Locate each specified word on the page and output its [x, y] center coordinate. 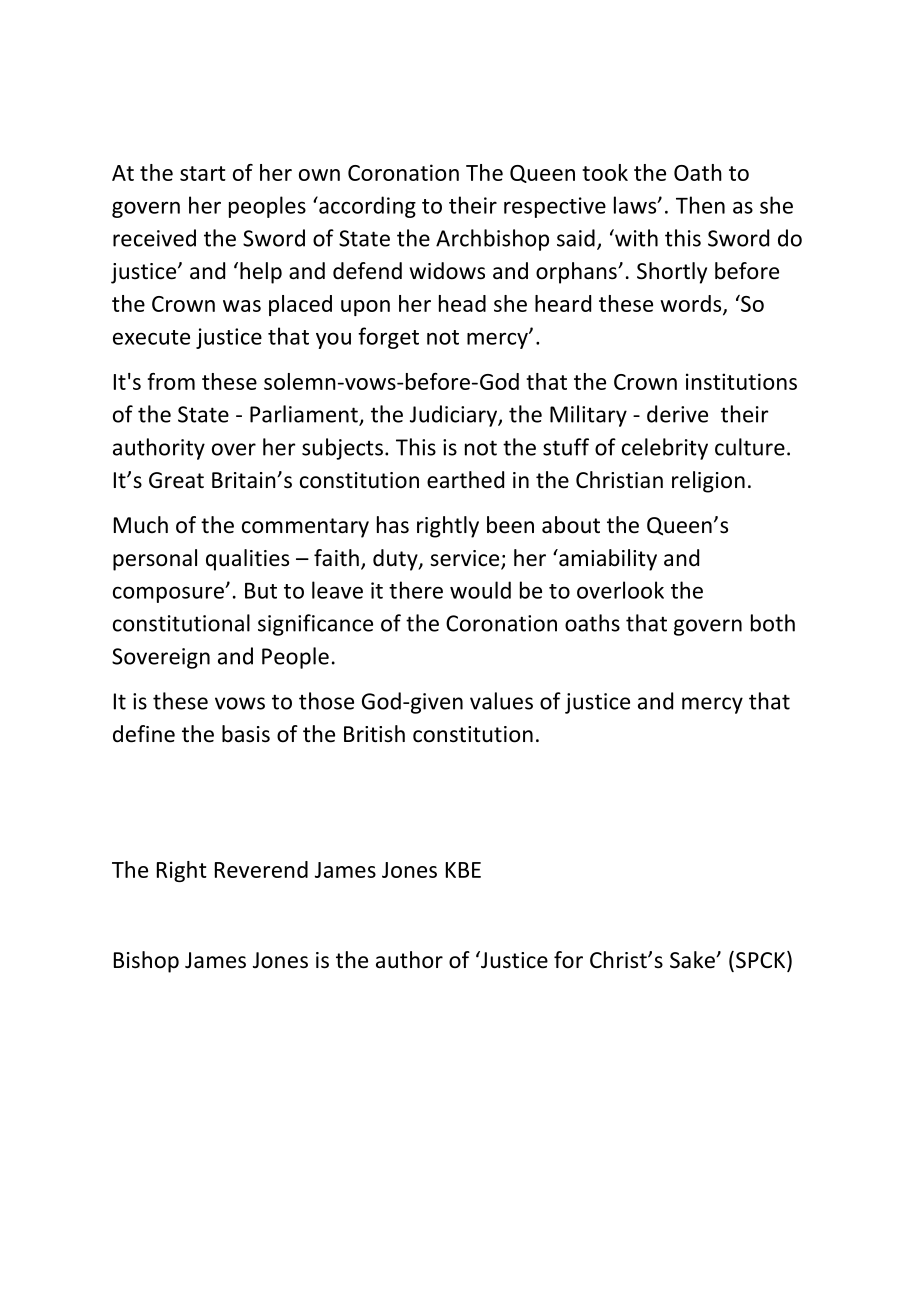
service [466, 559]
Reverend [261, 869]
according [366, 207]
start [203, 173]
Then [700, 205]
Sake [693, 960]
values [501, 701]
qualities [247, 560]
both [773, 623]
